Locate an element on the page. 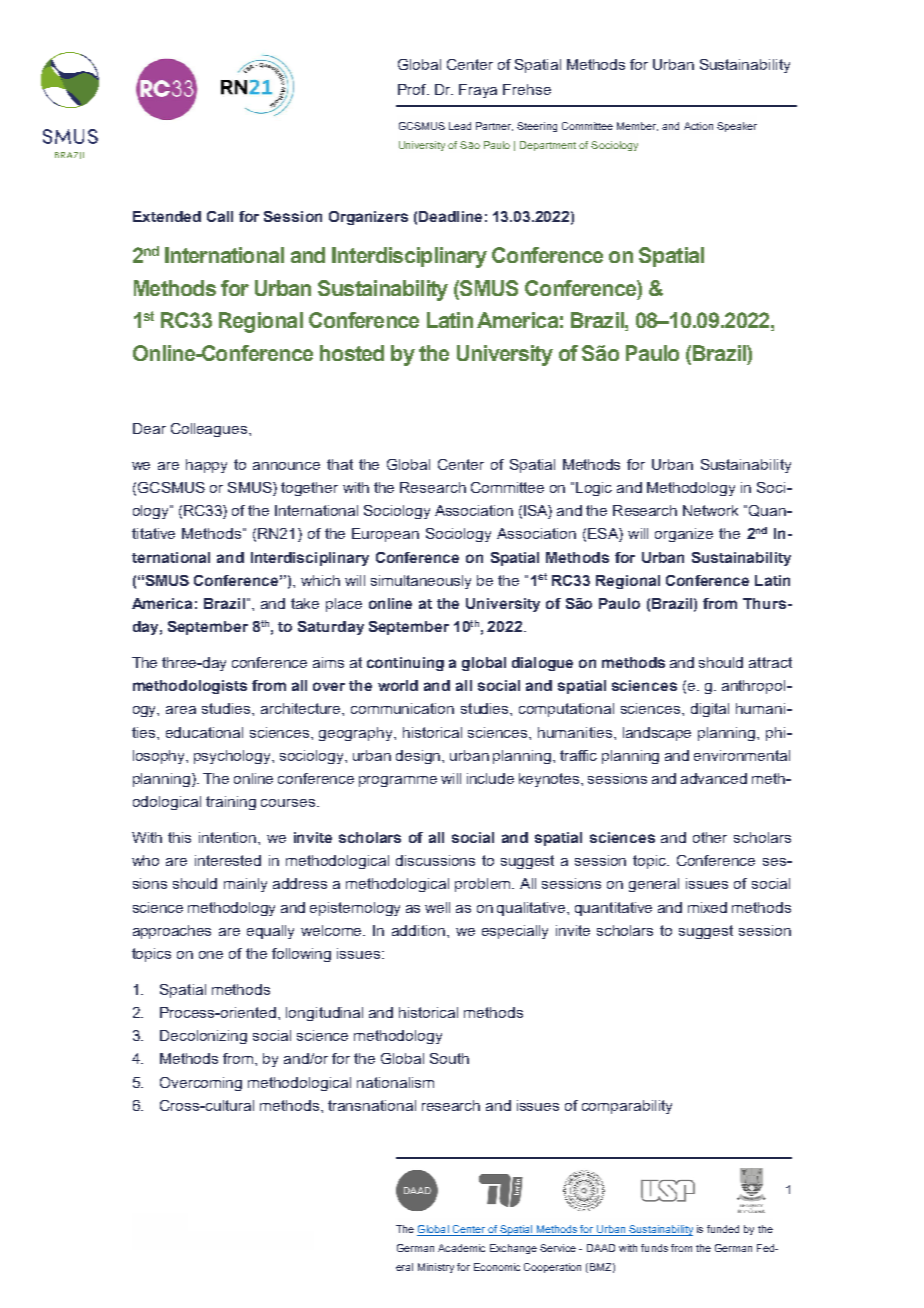  Call is located at coordinates (220, 216).
